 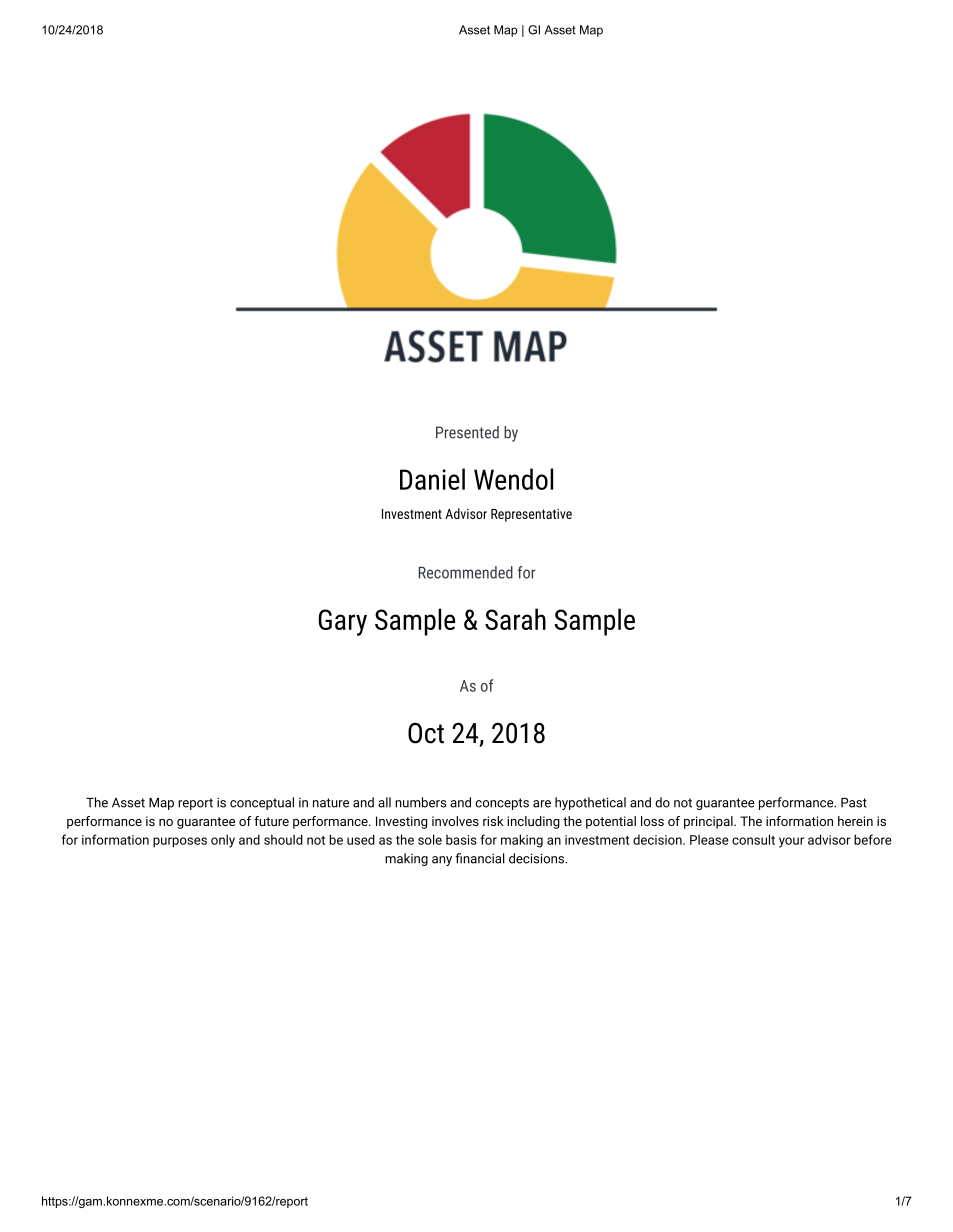 I want to click on Oct, so click(x=426, y=733).
